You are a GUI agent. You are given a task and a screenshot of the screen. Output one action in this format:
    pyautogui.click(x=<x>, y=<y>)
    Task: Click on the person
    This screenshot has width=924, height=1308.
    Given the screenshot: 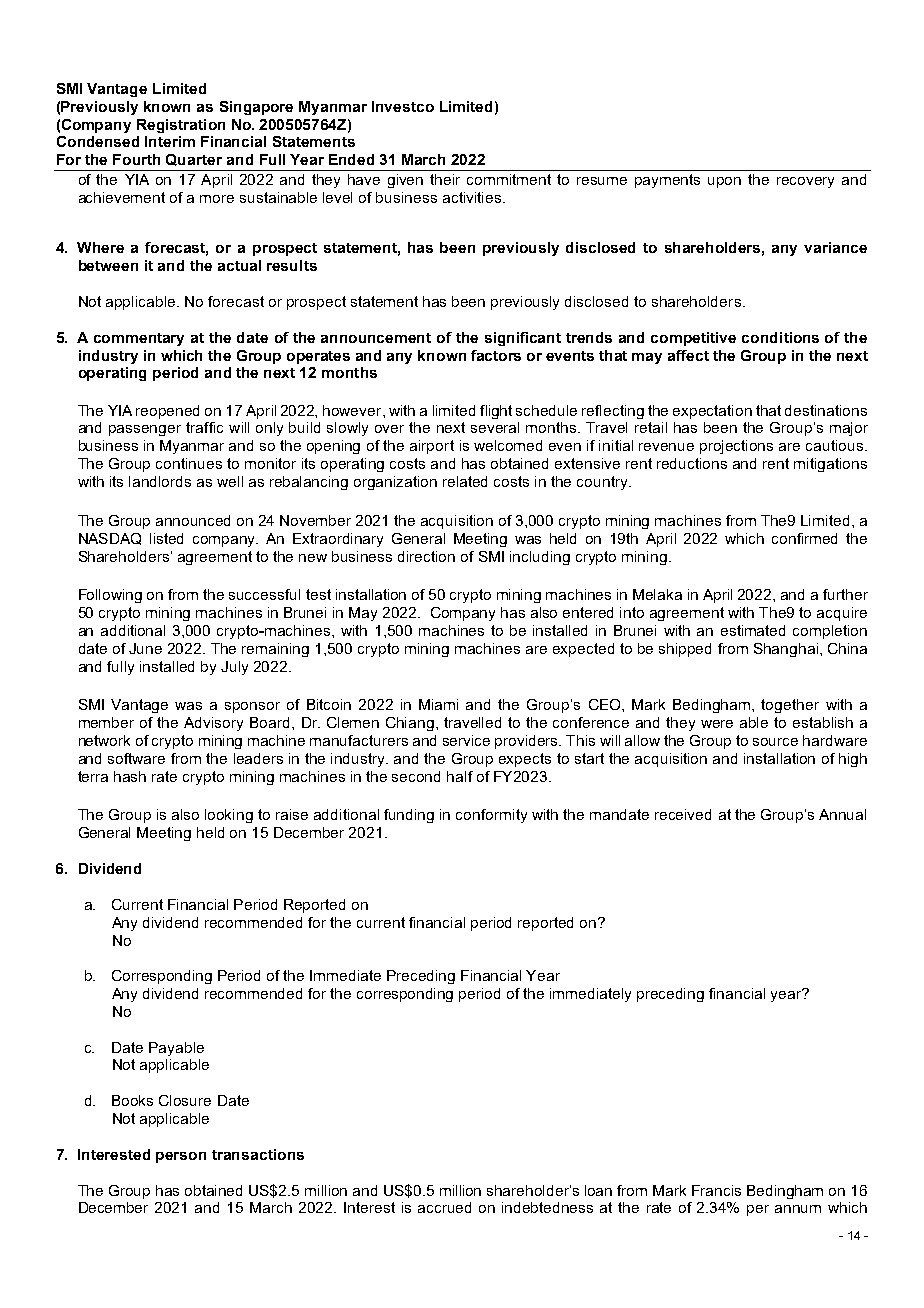 What is the action you would take?
    pyautogui.click(x=181, y=1157)
